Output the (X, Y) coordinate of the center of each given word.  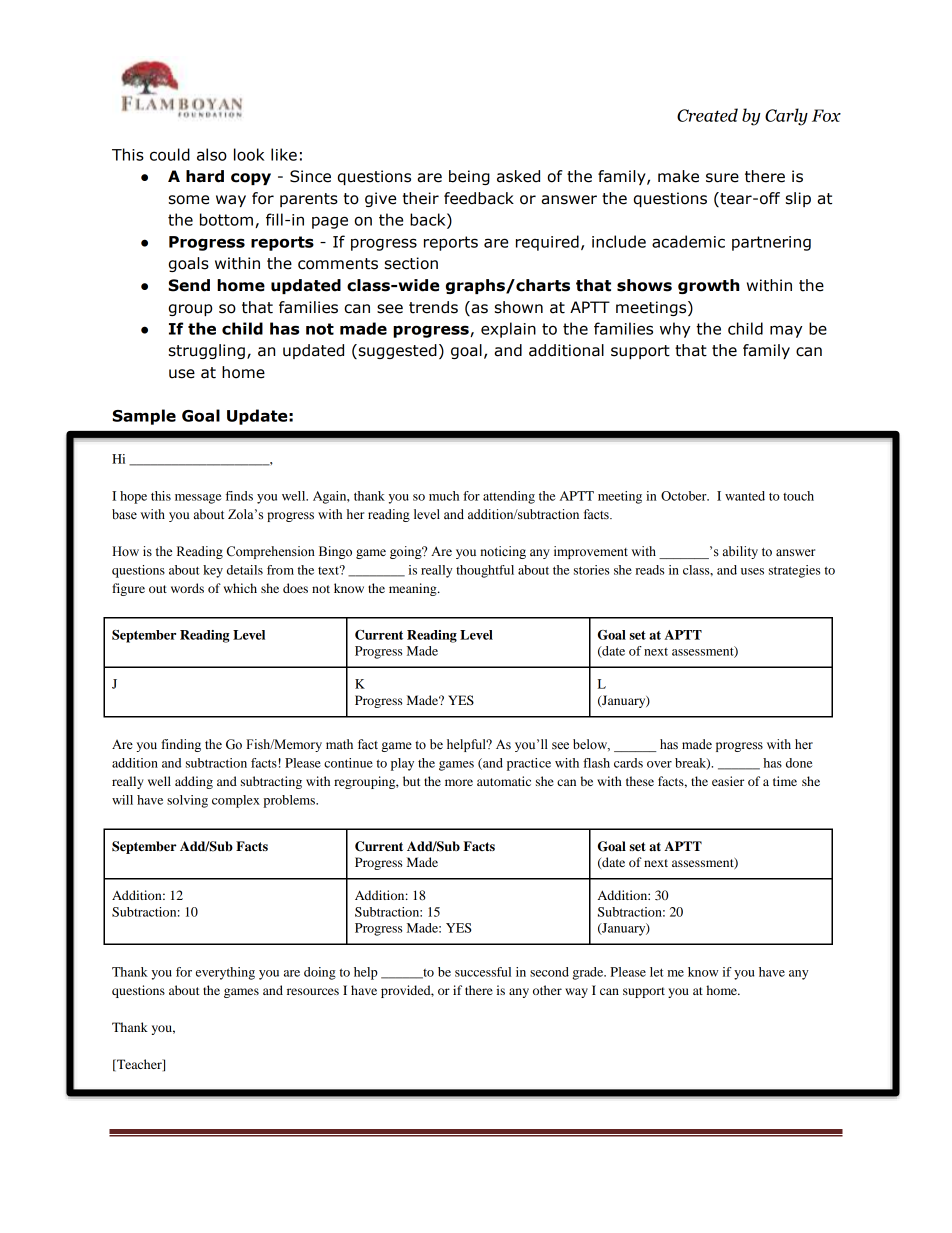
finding (181, 745)
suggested (396, 351)
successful (483, 972)
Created (707, 115)
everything (225, 973)
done (799, 763)
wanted (745, 496)
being (469, 177)
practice (529, 764)
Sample (144, 417)
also (212, 154)
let (656, 972)
